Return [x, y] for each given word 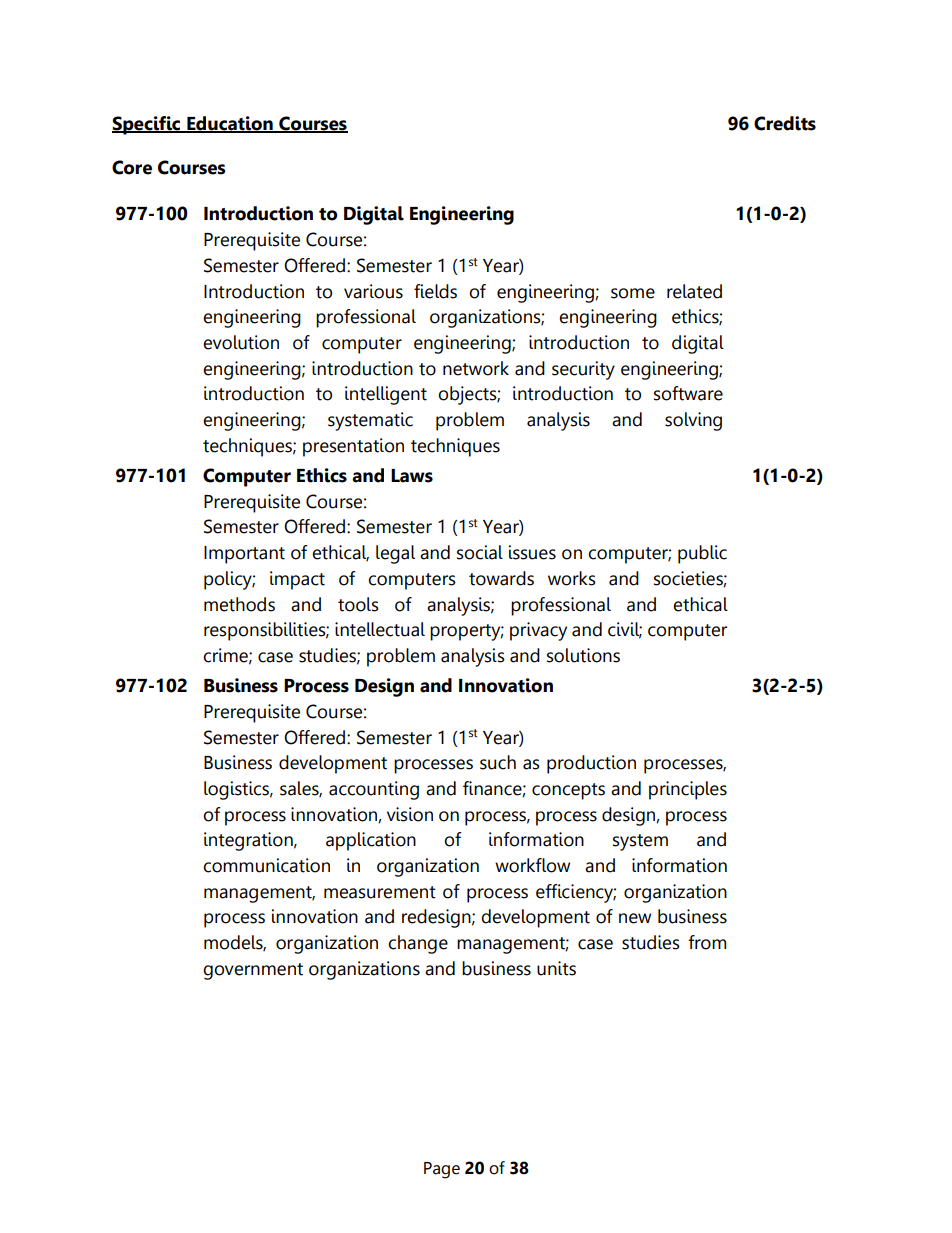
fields [435, 291]
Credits [785, 123]
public [702, 554]
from [707, 942]
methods [239, 604]
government [253, 971]
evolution [241, 342]
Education [230, 124]
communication [266, 865]
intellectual [380, 629]
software [688, 393]
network [476, 368]
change [418, 944]
